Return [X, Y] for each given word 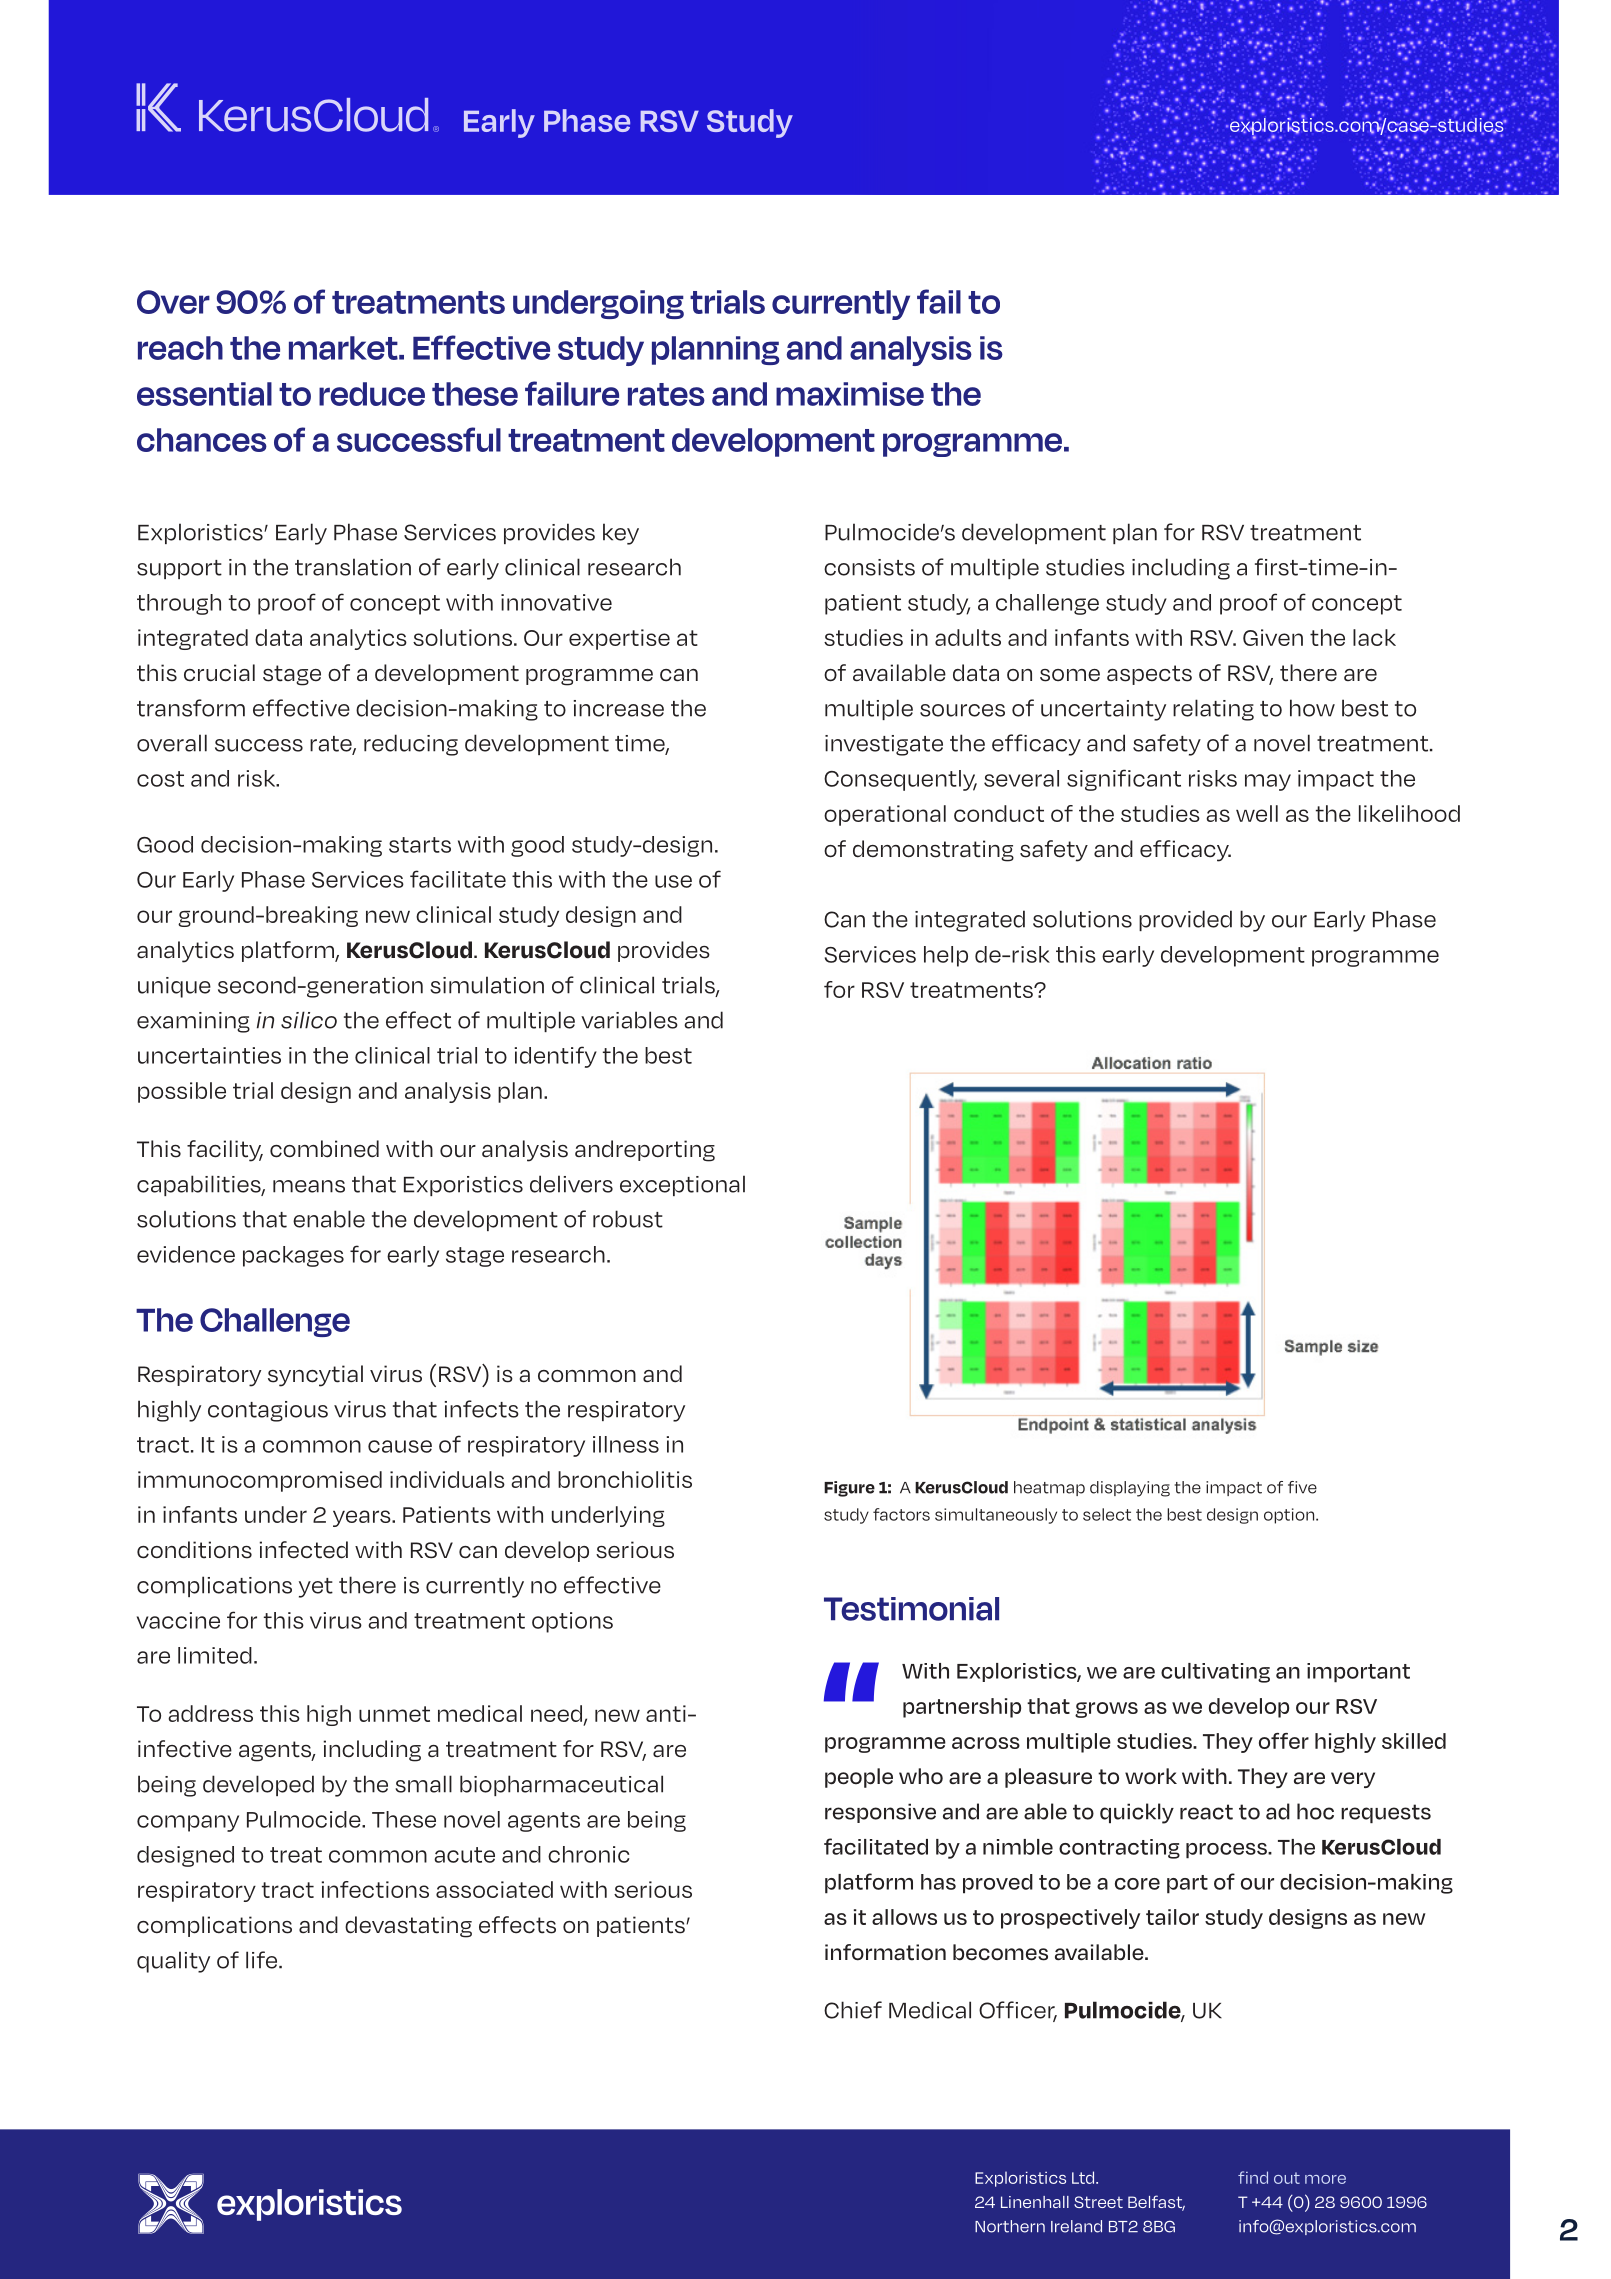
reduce [372, 394]
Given [1273, 637]
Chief [853, 2010]
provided [1185, 920]
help [946, 956]
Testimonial [911, 1609]
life [263, 1960]
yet [316, 1588]
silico [309, 1020]
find [1253, 2177]
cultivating [1215, 1673]
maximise [850, 394]
